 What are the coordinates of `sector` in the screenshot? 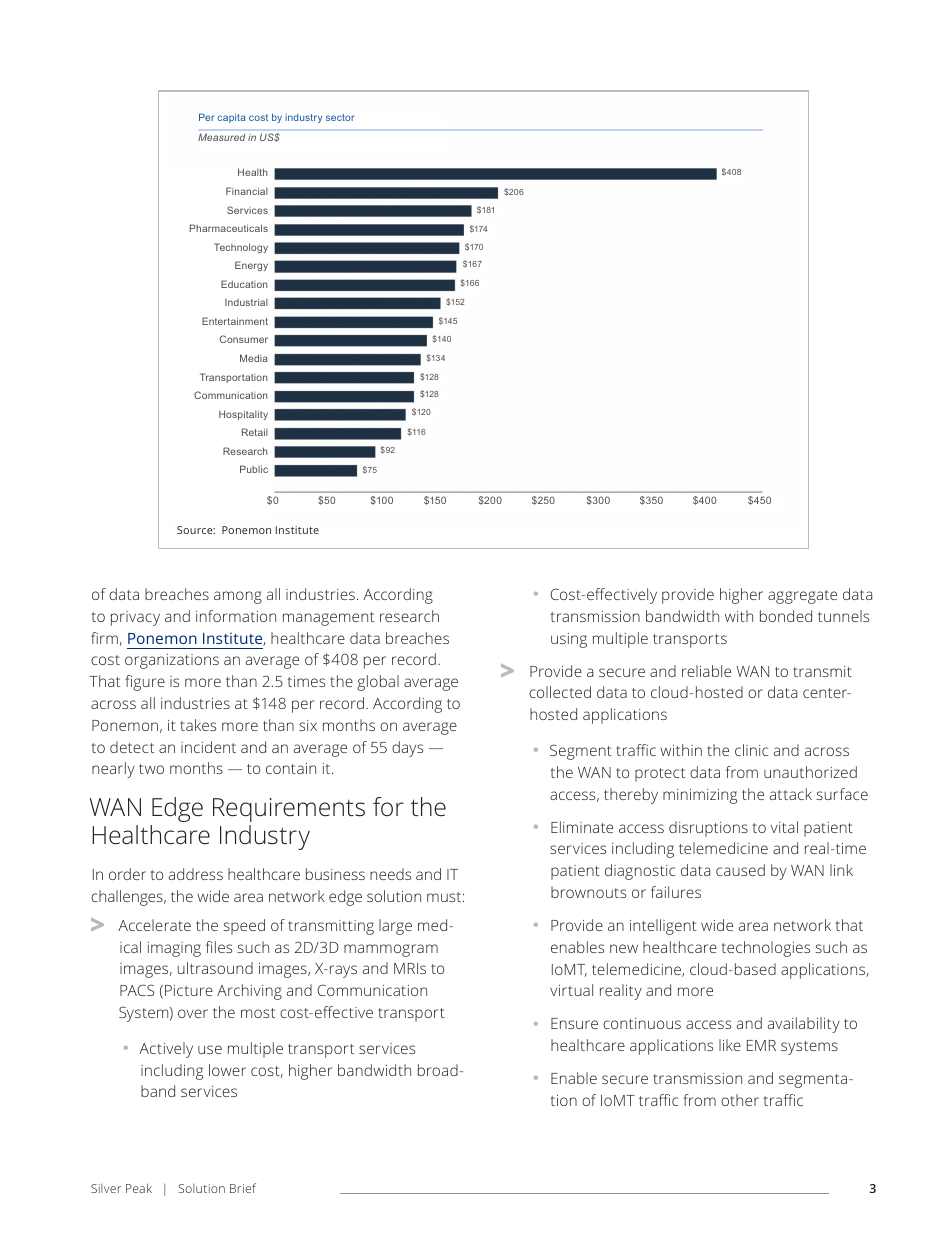 It's located at (340, 117).
